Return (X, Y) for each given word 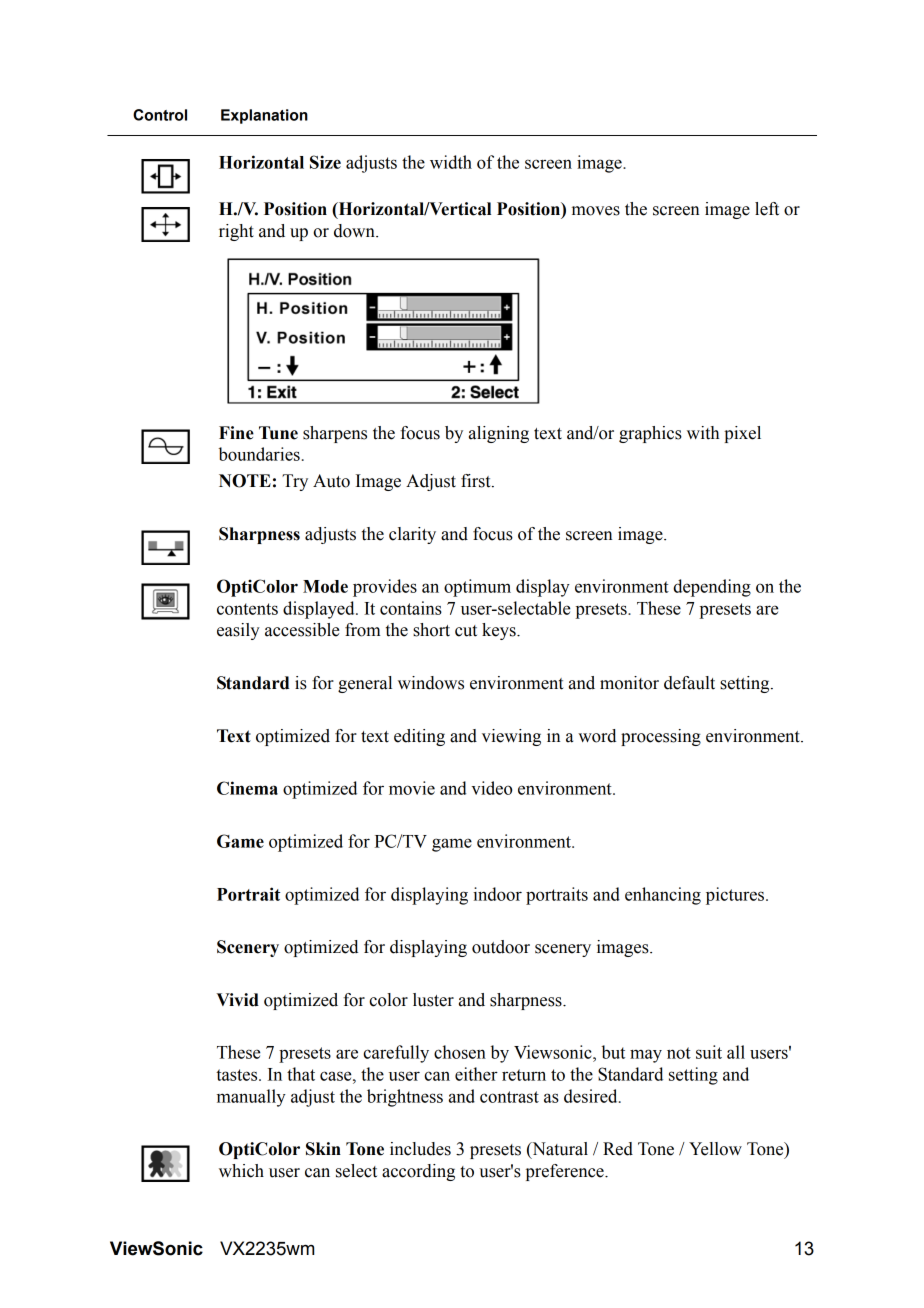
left (767, 209)
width (451, 162)
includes (420, 1149)
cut (466, 631)
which (241, 1171)
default (689, 683)
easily (238, 631)
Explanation (264, 116)
